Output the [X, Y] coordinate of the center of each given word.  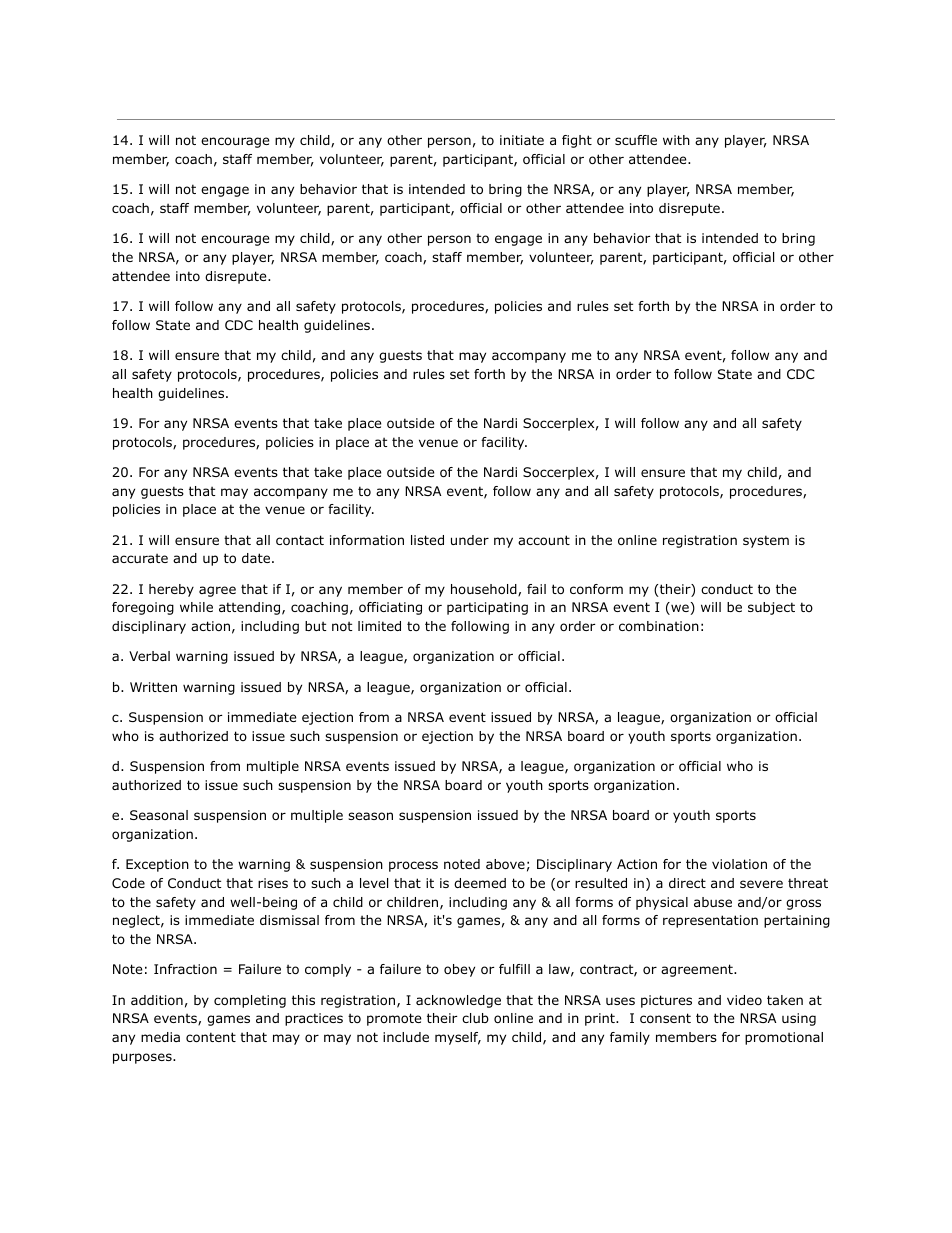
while [196, 607]
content [211, 1037]
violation [739, 864]
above [505, 864]
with [676, 140]
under [470, 540]
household [485, 590]
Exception [157, 865]
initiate [522, 140]
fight [577, 141]
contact [300, 540]
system [766, 541]
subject [771, 608]
